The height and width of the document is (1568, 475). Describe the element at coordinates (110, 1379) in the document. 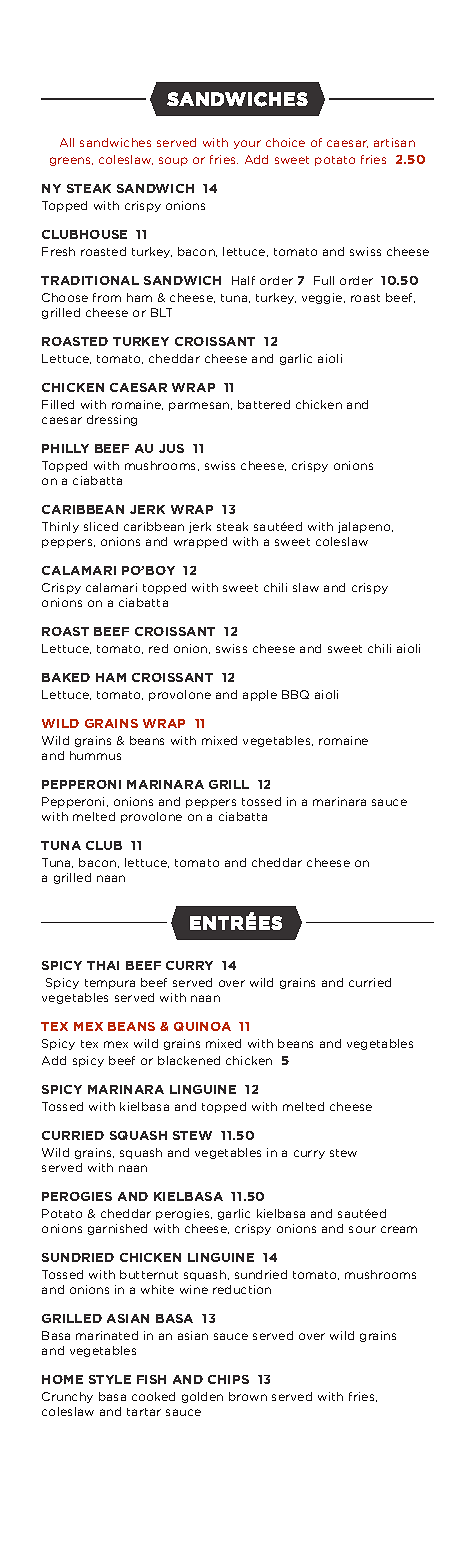

I see `STYLE` at that location.
